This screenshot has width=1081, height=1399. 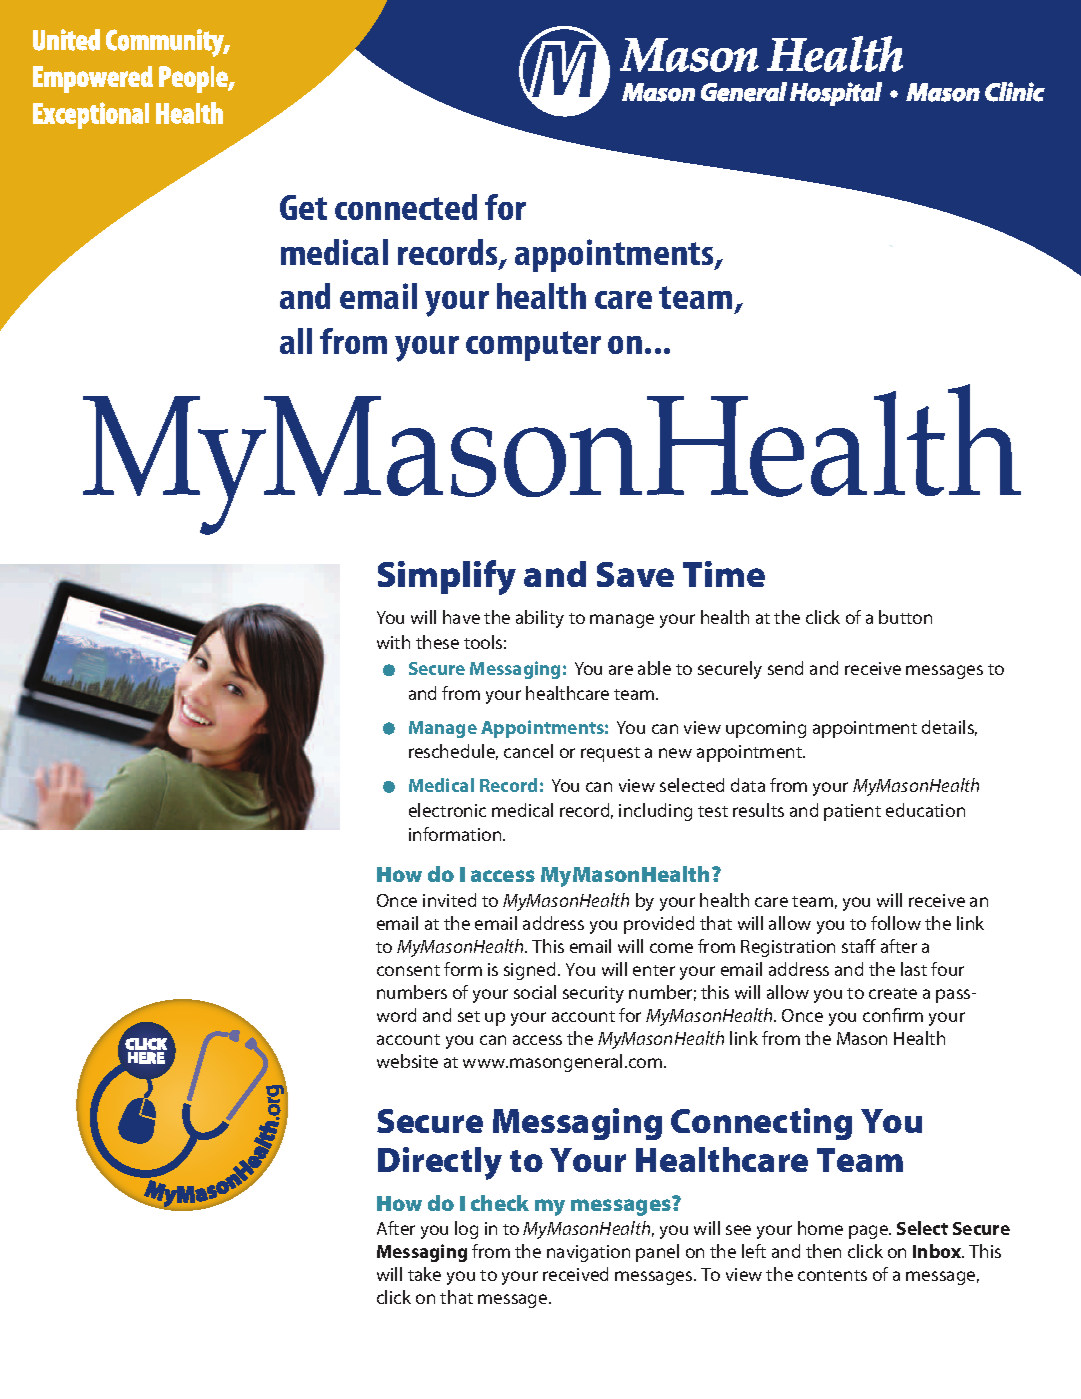 What do you see at coordinates (449, 900) in the screenshot?
I see `invited` at bounding box center [449, 900].
